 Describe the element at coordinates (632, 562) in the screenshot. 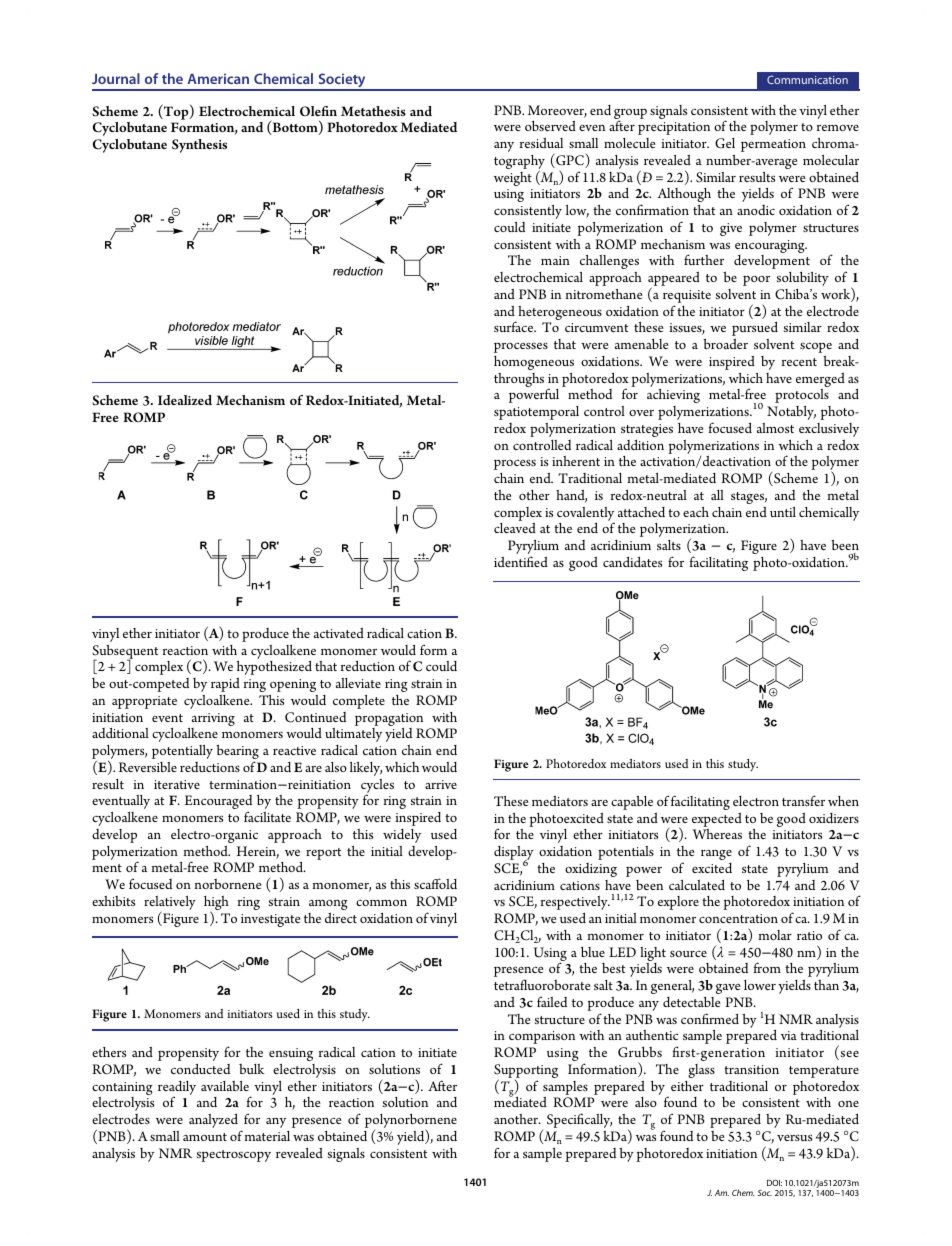

I see `candidates` at that location.
